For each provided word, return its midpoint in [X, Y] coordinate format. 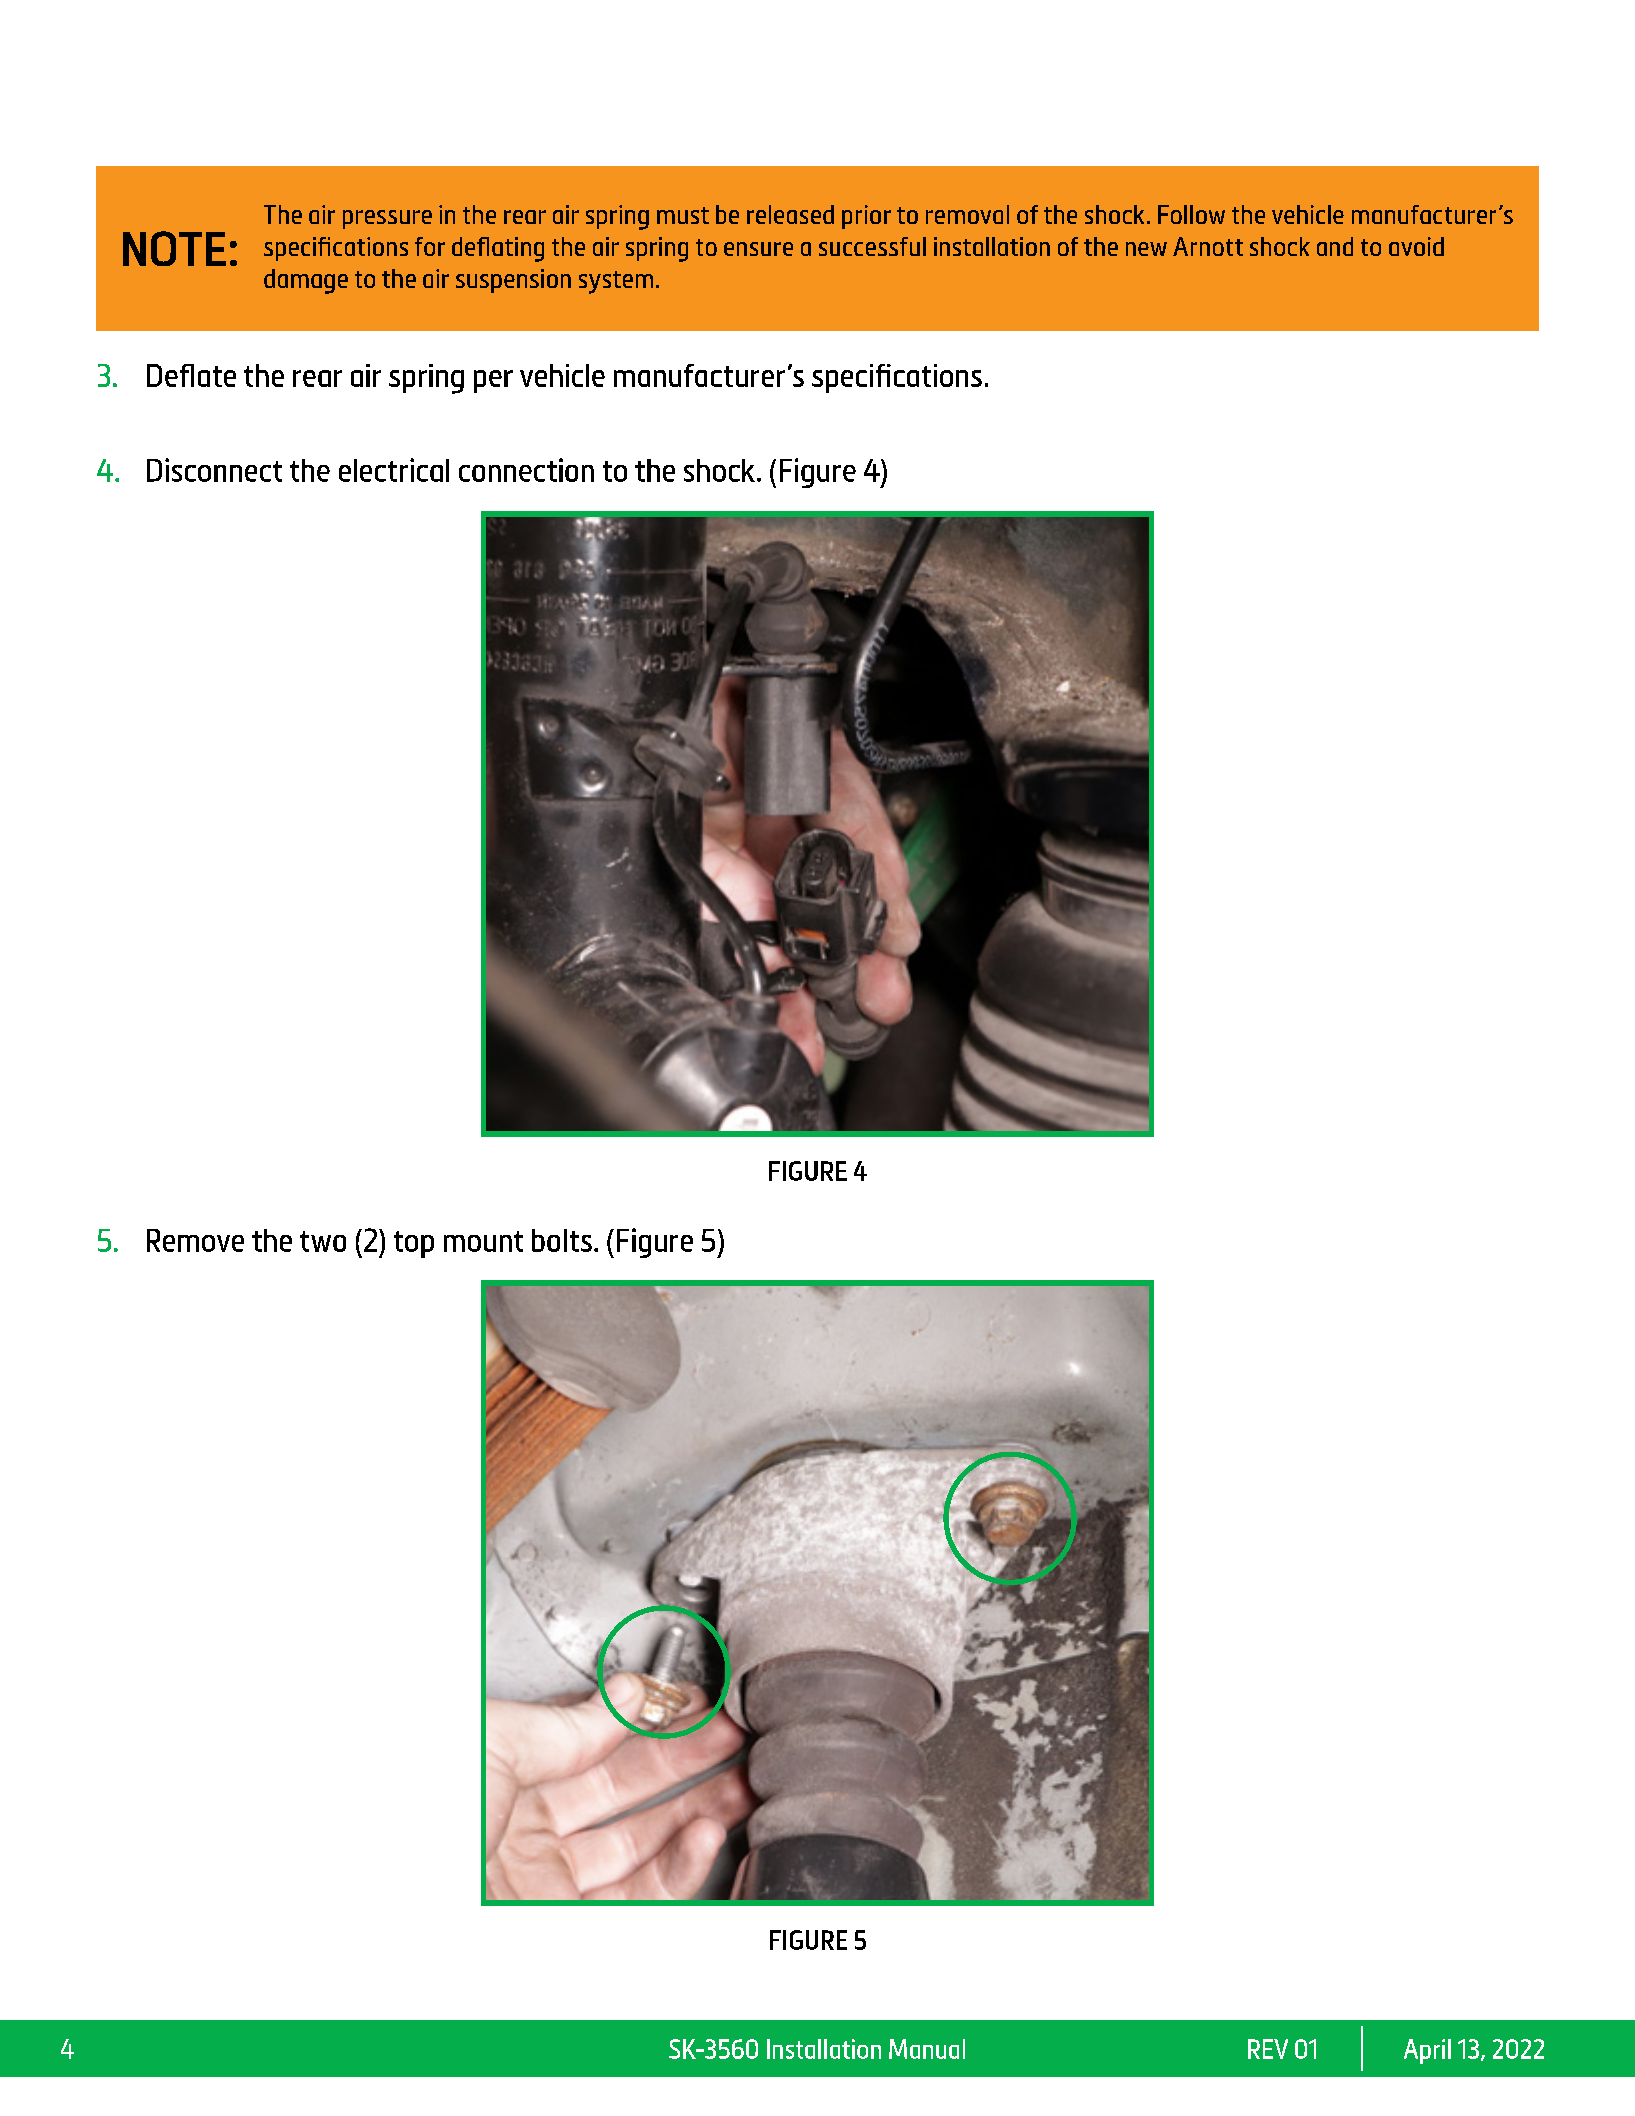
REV [1268, 2049]
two [323, 1241]
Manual [927, 2049]
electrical [394, 470]
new [1146, 249]
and [1335, 246]
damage [306, 281]
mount [483, 1241]
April [1427, 2051]
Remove [195, 1240]
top [414, 1244]
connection [526, 470]
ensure [758, 249]
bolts [562, 1240]
